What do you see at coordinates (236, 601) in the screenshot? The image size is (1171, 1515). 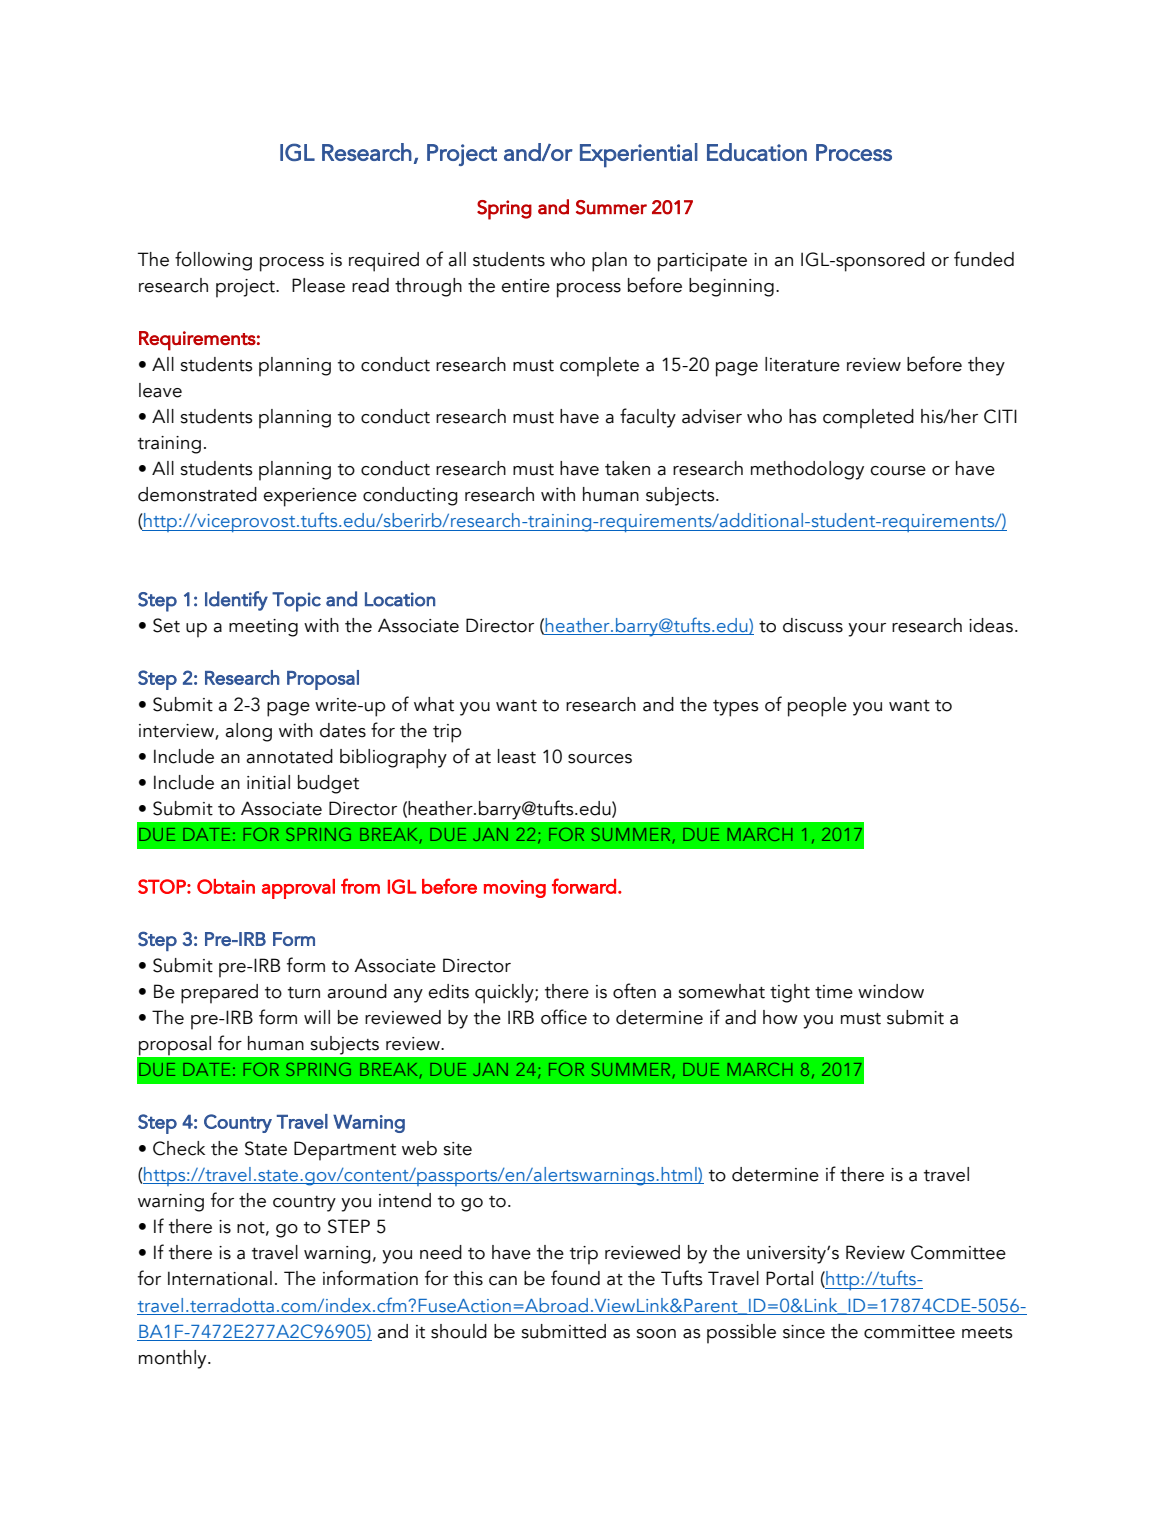 I see `Identify` at bounding box center [236, 601].
